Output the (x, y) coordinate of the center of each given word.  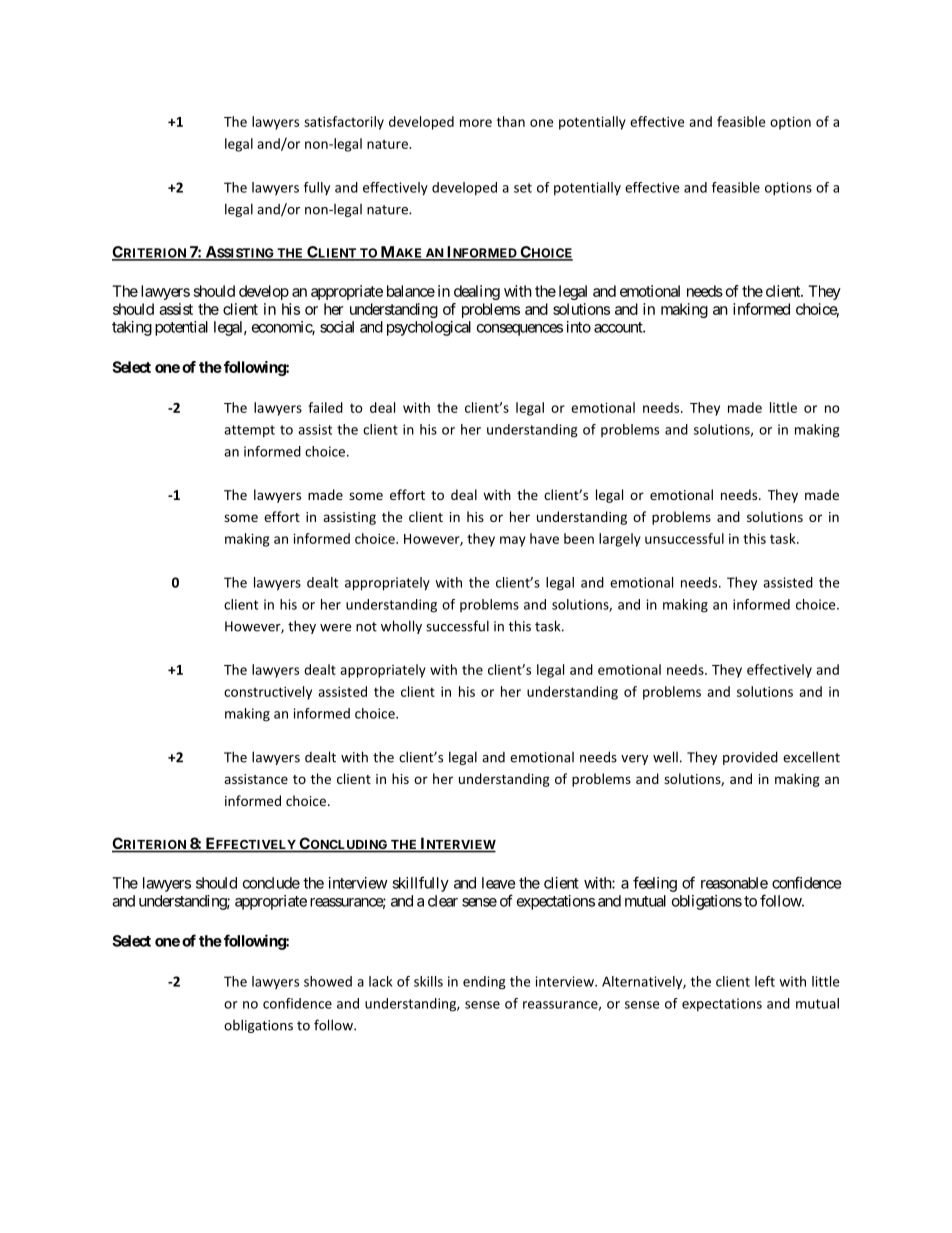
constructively (268, 693)
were (335, 628)
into (579, 327)
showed (328, 981)
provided (750, 758)
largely (620, 540)
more (476, 123)
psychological (429, 328)
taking (132, 328)
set (523, 188)
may (513, 541)
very (634, 760)
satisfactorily (344, 123)
